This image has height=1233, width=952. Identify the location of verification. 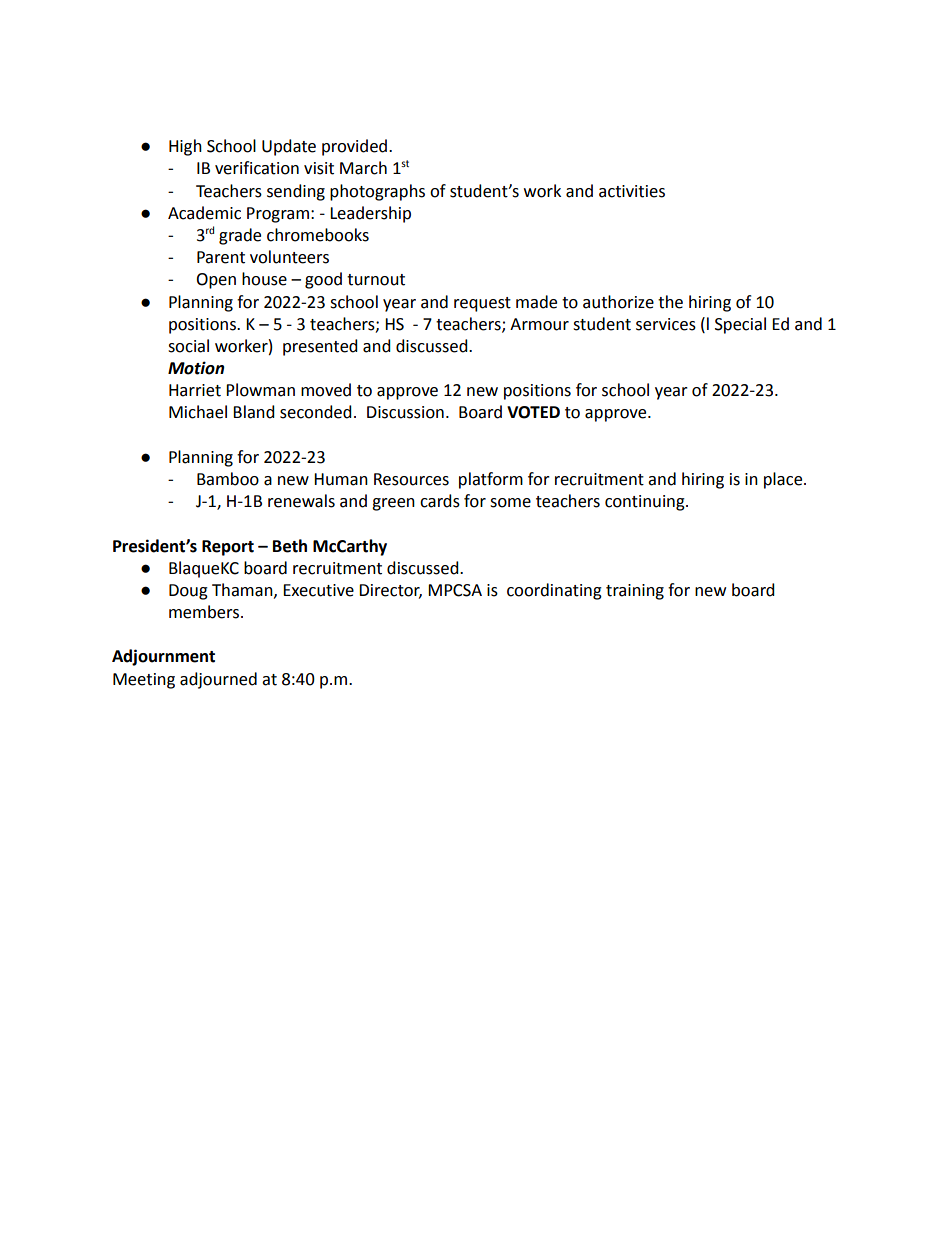
(257, 168).
